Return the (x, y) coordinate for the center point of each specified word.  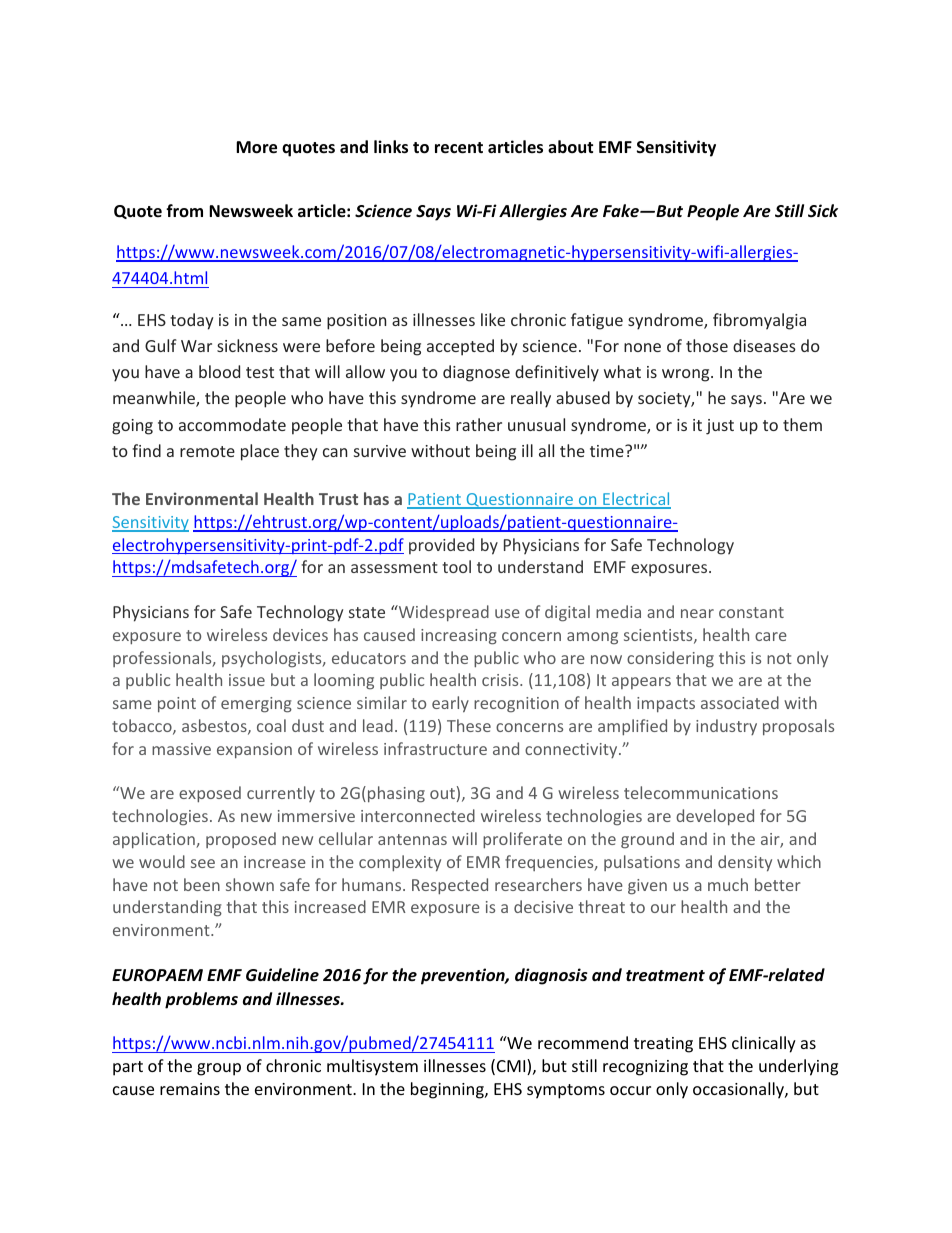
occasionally (739, 1090)
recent (459, 148)
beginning (448, 1090)
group (219, 1069)
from (184, 210)
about (570, 147)
